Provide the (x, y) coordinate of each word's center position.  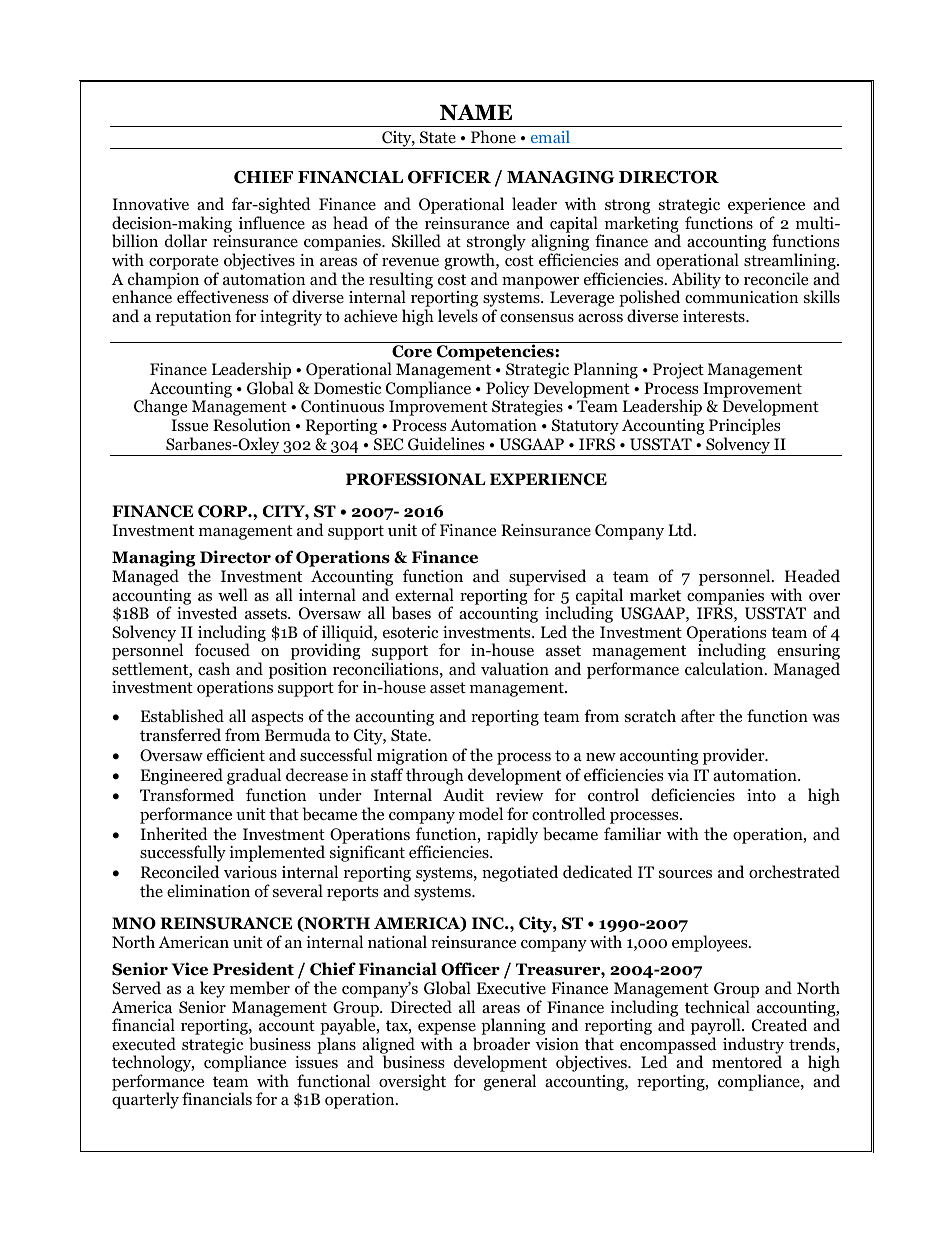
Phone (493, 137)
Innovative (150, 204)
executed (144, 1044)
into (761, 795)
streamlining (791, 261)
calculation (725, 669)
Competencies (495, 351)
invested (207, 612)
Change (160, 407)
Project (678, 371)
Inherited (174, 833)
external (424, 594)
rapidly (512, 835)
